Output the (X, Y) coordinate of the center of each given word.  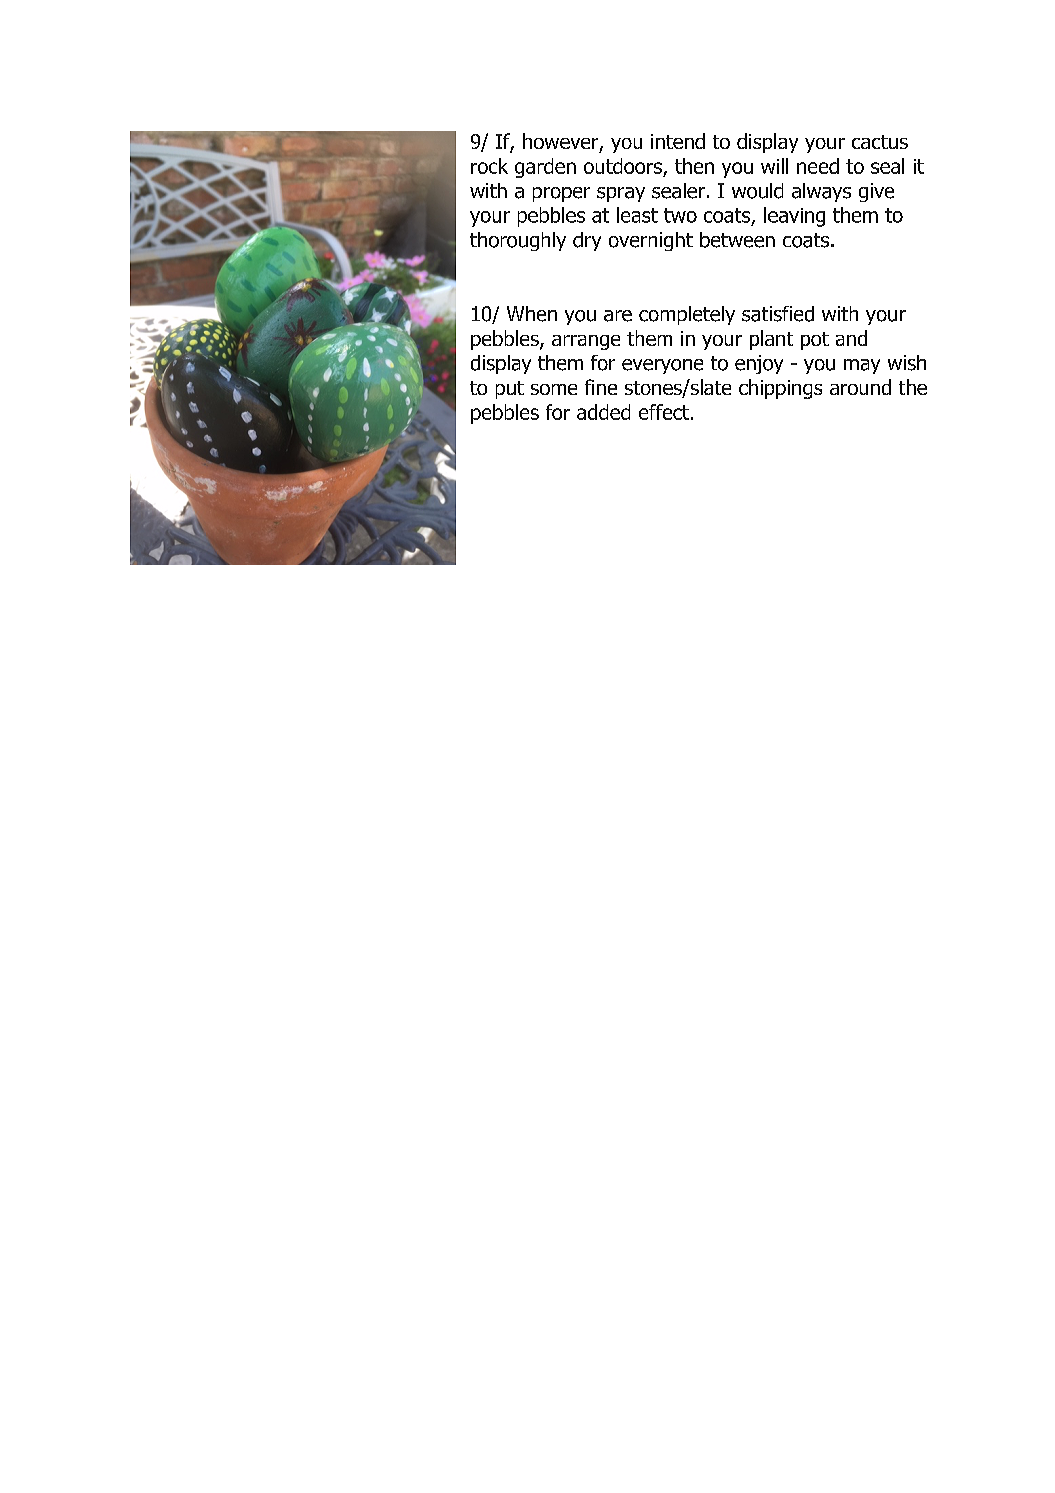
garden (545, 168)
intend (678, 141)
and (851, 338)
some (554, 389)
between (737, 240)
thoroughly (518, 241)
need (818, 166)
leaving (794, 217)
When (532, 314)
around (860, 387)
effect (664, 412)
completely (687, 315)
